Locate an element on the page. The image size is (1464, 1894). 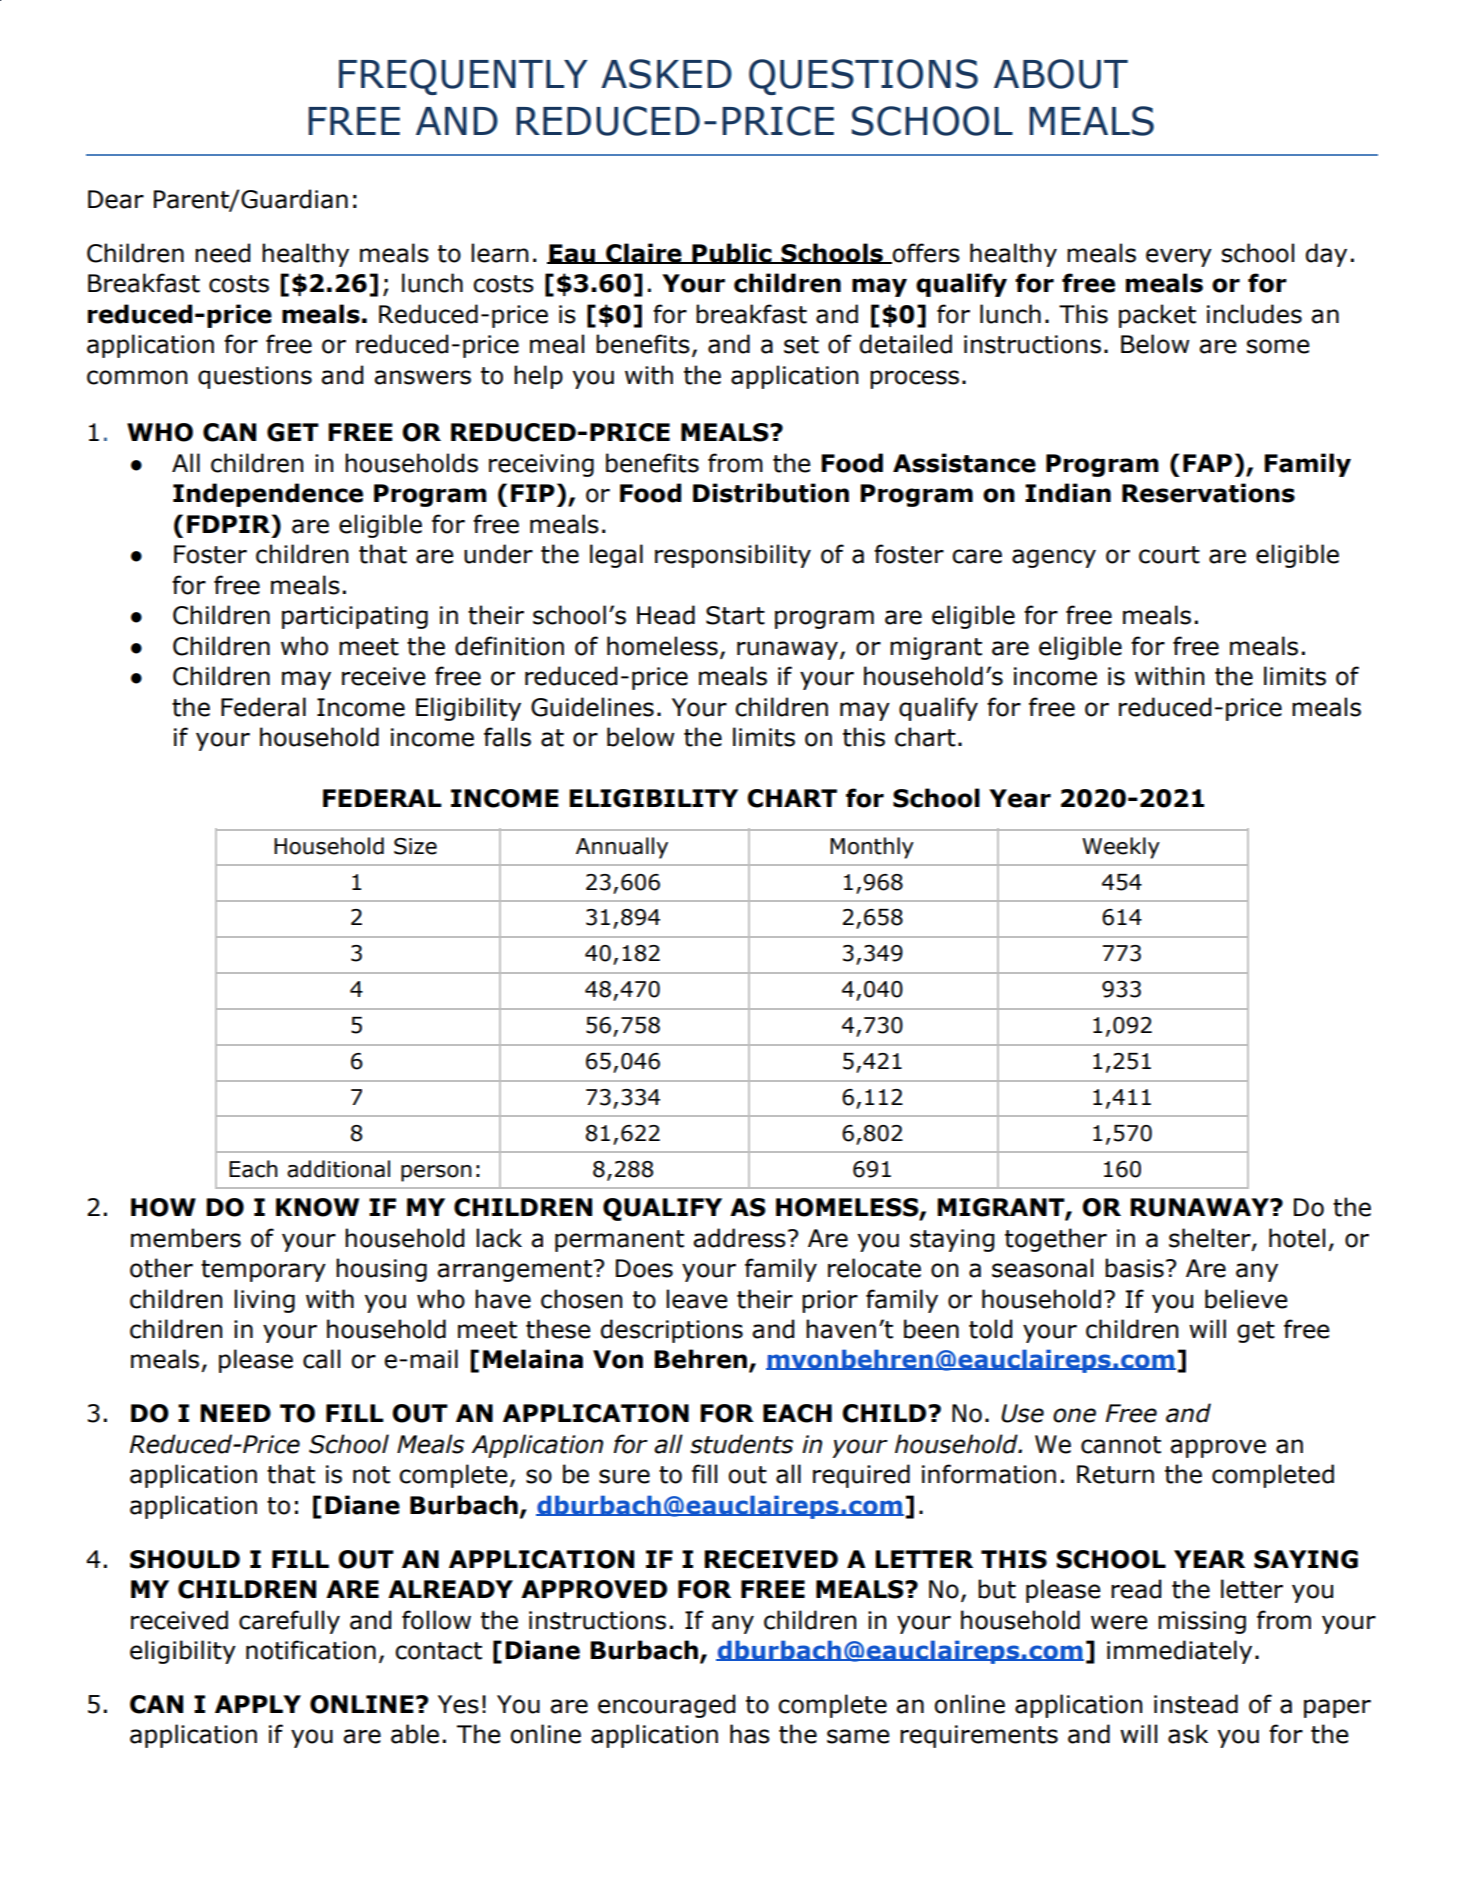
Annually is located at coordinates (622, 848).
